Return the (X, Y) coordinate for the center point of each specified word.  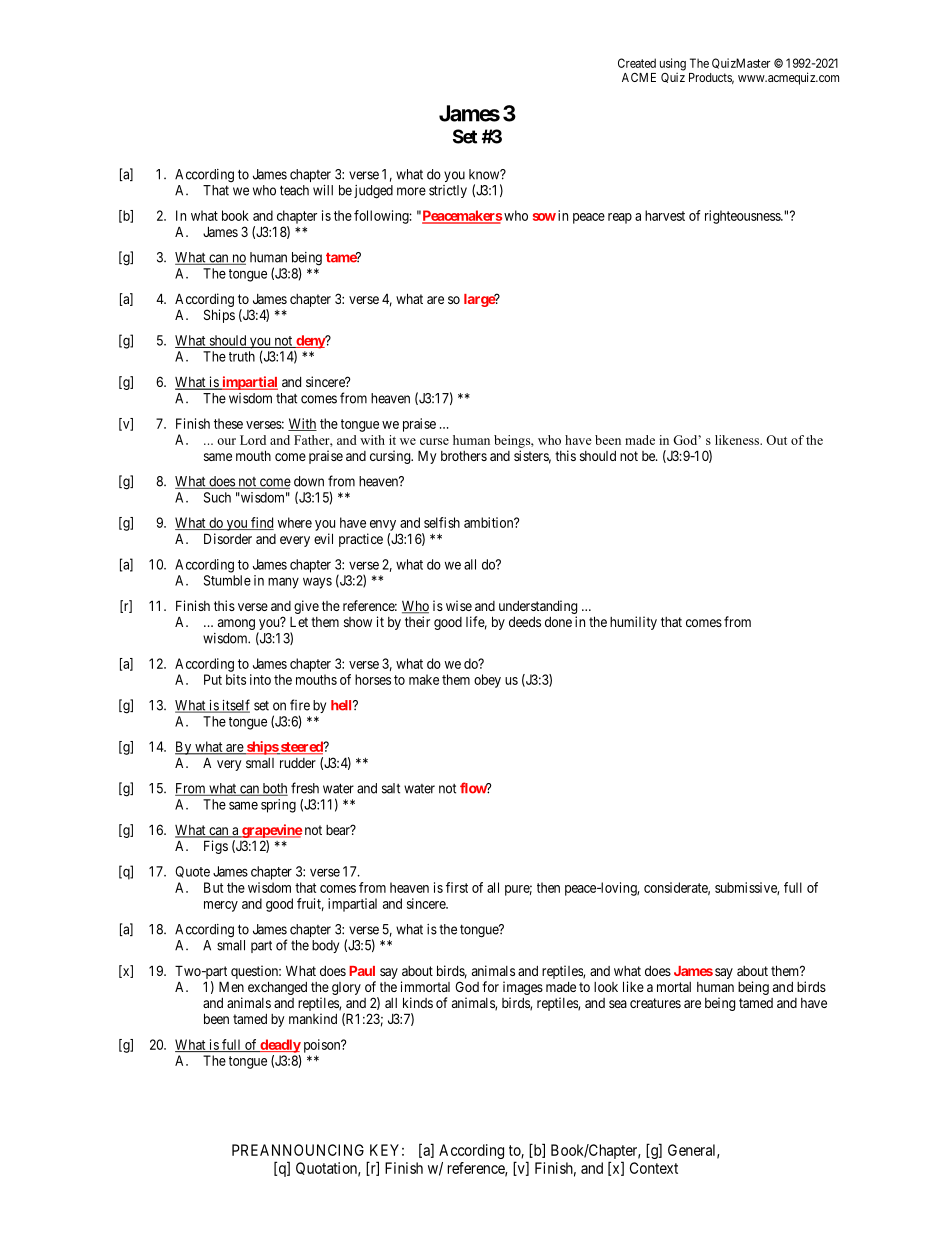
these (228, 423)
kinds (418, 1002)
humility (633, 623)
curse (434, 441)
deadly (279, 1046)
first (457, 887)
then (548, 887)
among (236, 624)
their (417, 621)
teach (294, 190)
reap (620, 218)
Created (637, 63)
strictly (448, 191)
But (213, 887)
